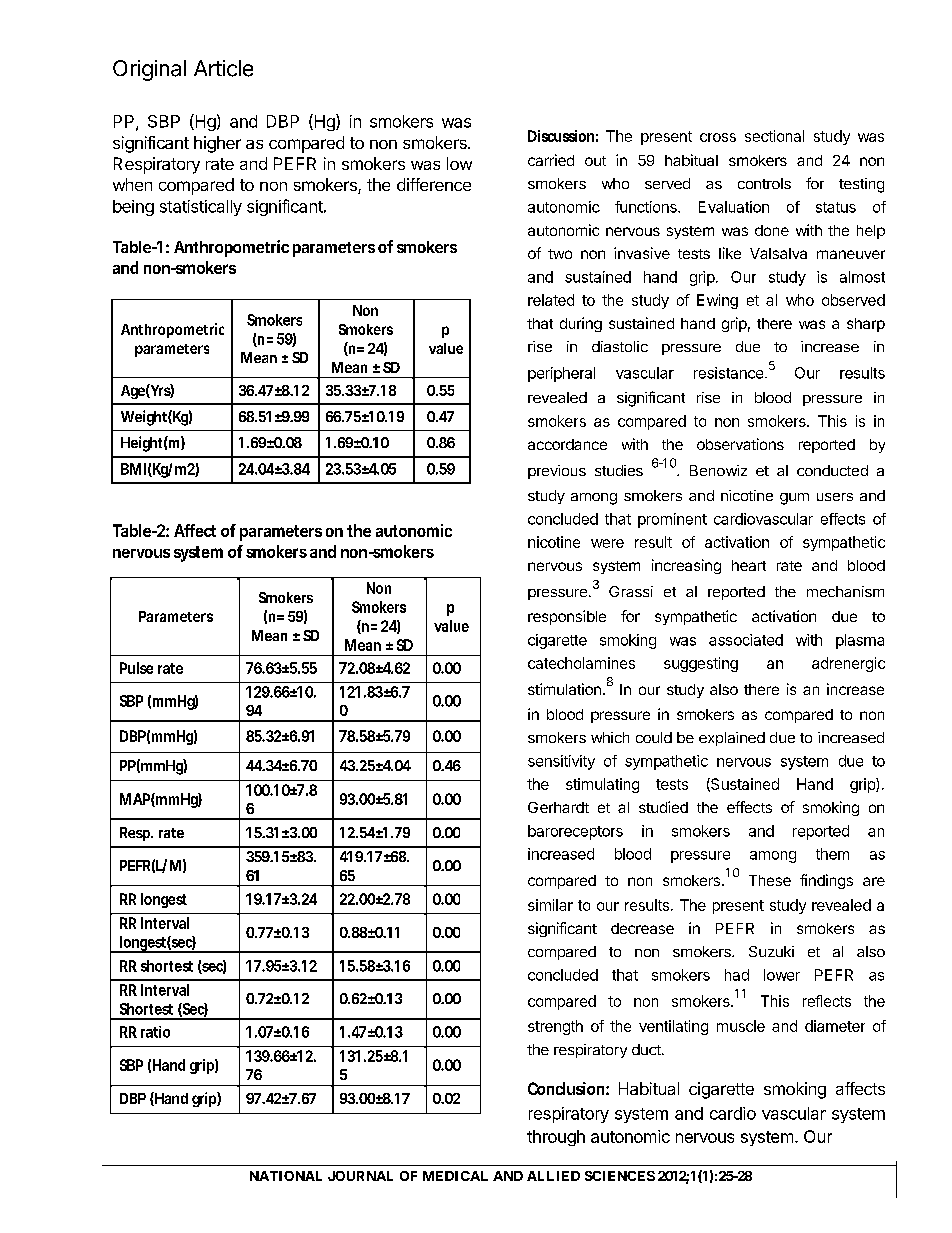 This document has width=952, height=1233. What do you see at coordinates (551, 160) in the document?
I see `carried` at bounding box center [551, 160].
